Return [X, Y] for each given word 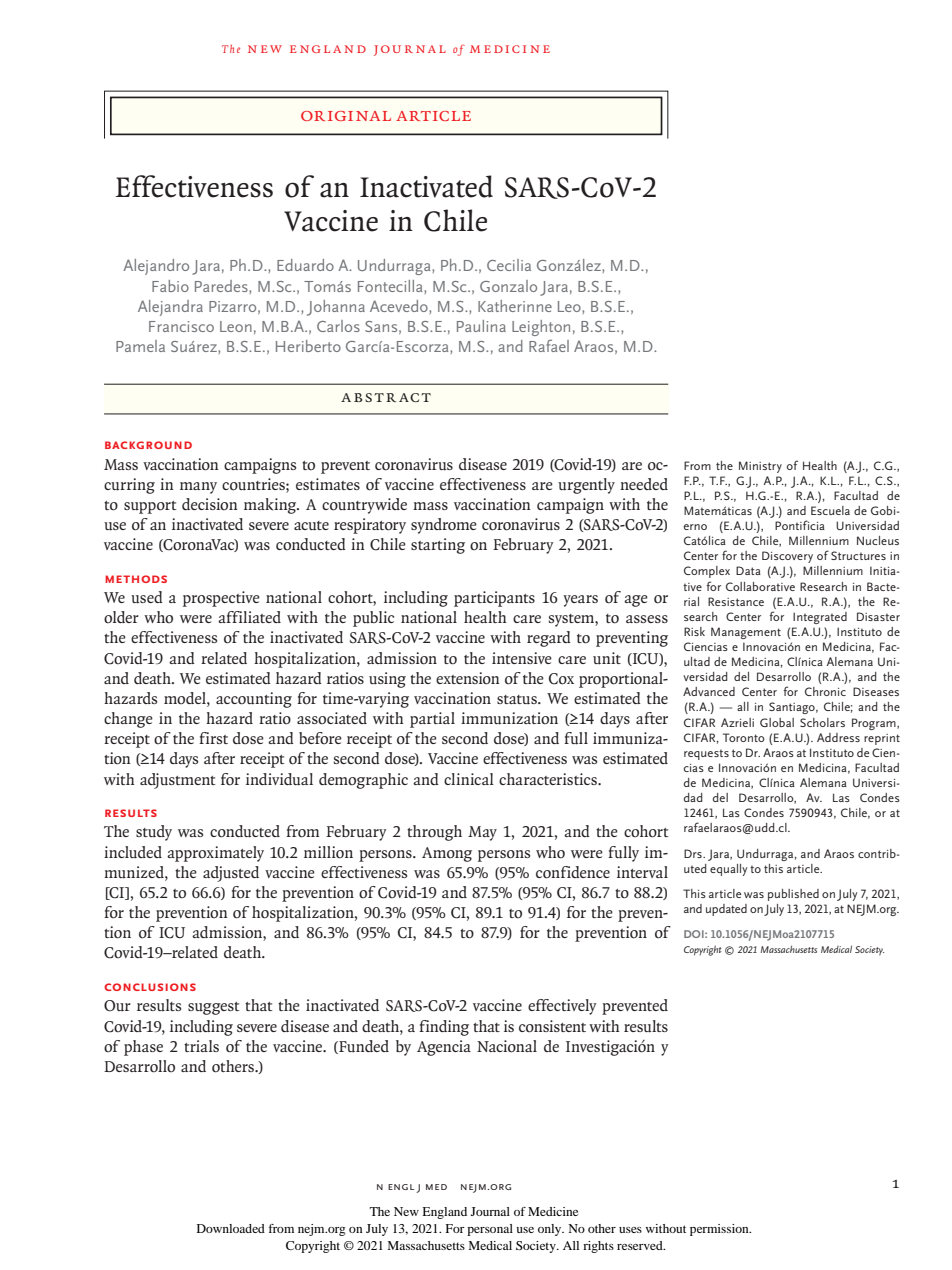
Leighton [541, 328]
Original [346, 116]
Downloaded [231, 1228]
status [518, 699]
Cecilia [509, 265]
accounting [254, 700]
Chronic [825, 691]
